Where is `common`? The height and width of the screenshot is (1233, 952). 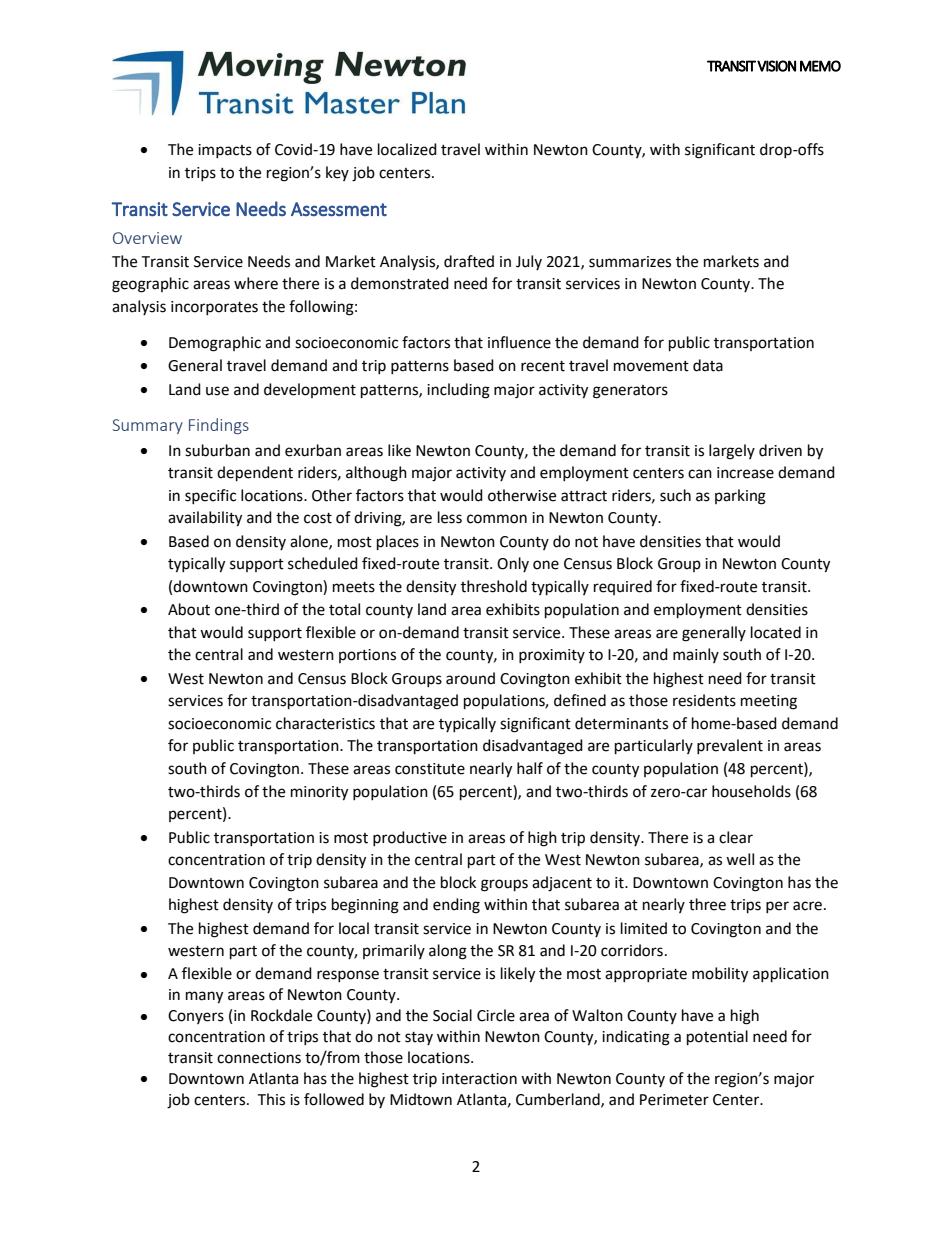 common is located at coordinates (497, 519).
